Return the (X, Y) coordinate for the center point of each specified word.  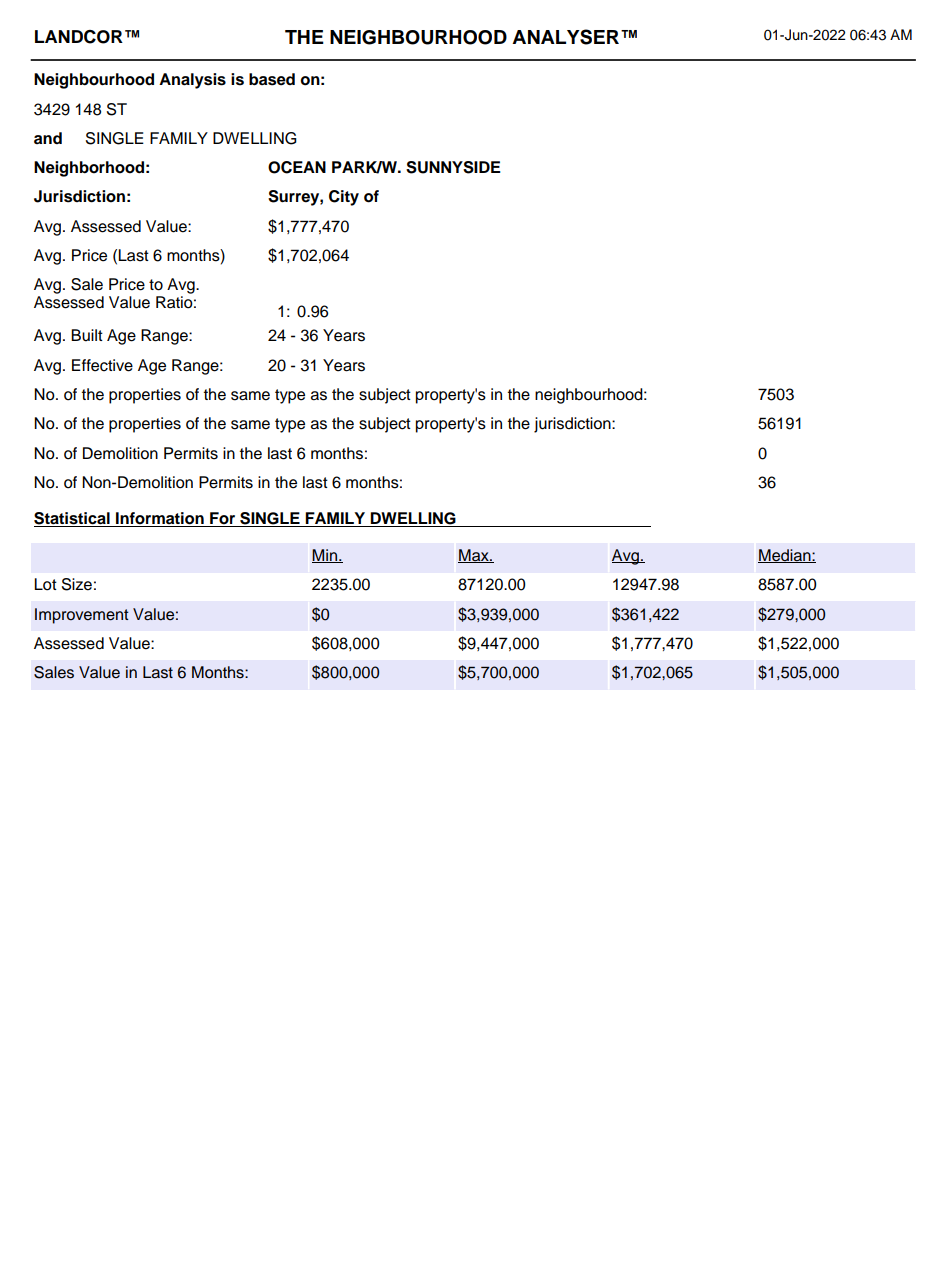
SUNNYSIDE (453, 167)
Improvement (82, 616)
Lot (45, 584)
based (272, 79)
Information (160, 519)
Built (87, 335)
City (344, 198)
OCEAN (297, 167)
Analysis (192, 81)
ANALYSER (565, 37)
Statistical (73, 519)
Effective (102, 365)
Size (77, 584)
